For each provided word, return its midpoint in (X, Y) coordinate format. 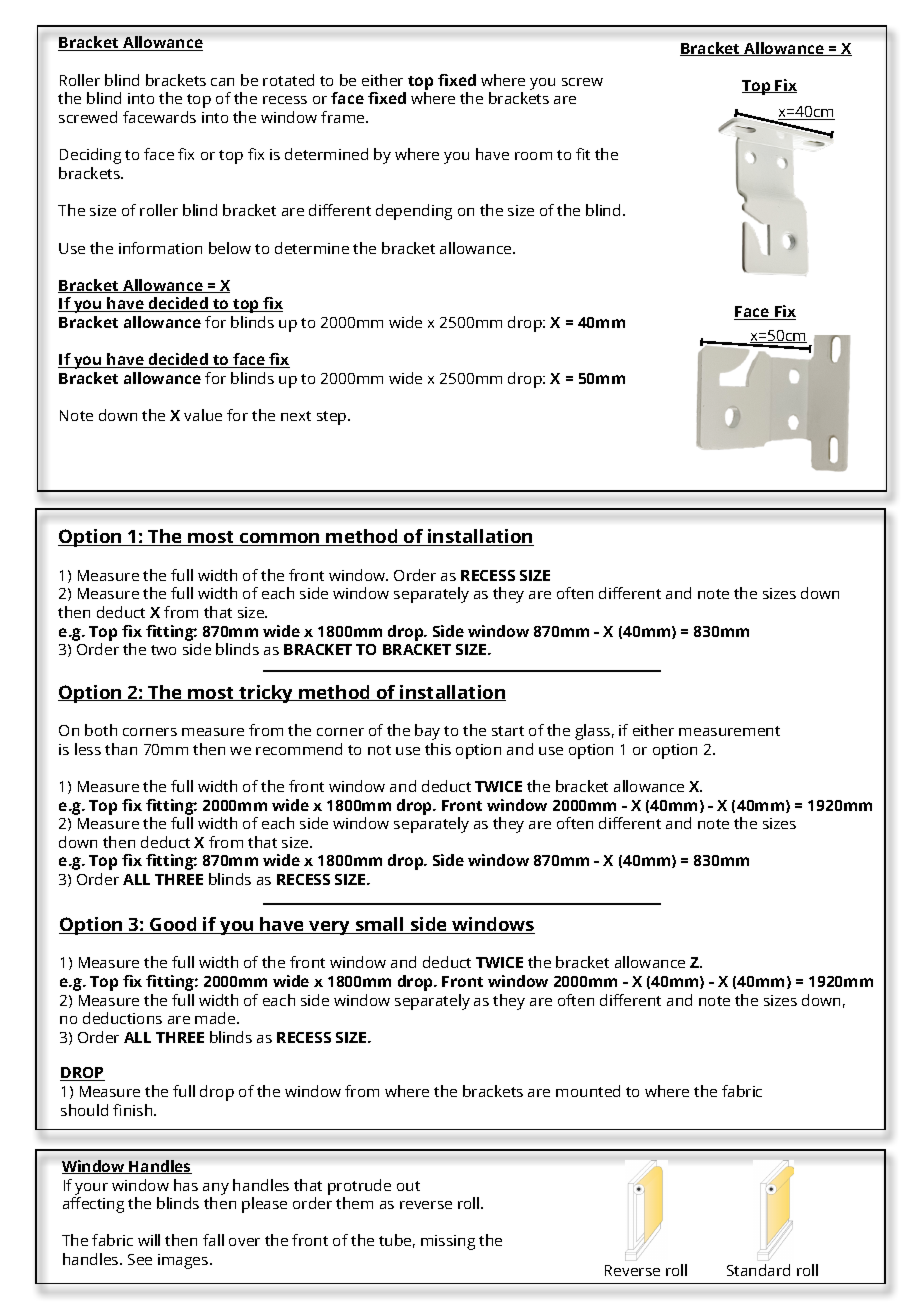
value (203, 415)
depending (414, 212)
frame (344, 117)
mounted (588, 1091)
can (222, 82)
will (149, 1240)
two (163, 650)
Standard (758, 1270)
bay (427, 732)
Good (173, 925)
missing (448, 1242)
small (379, 925)
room (533, 156)
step (333, 418)
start (508, 731)
